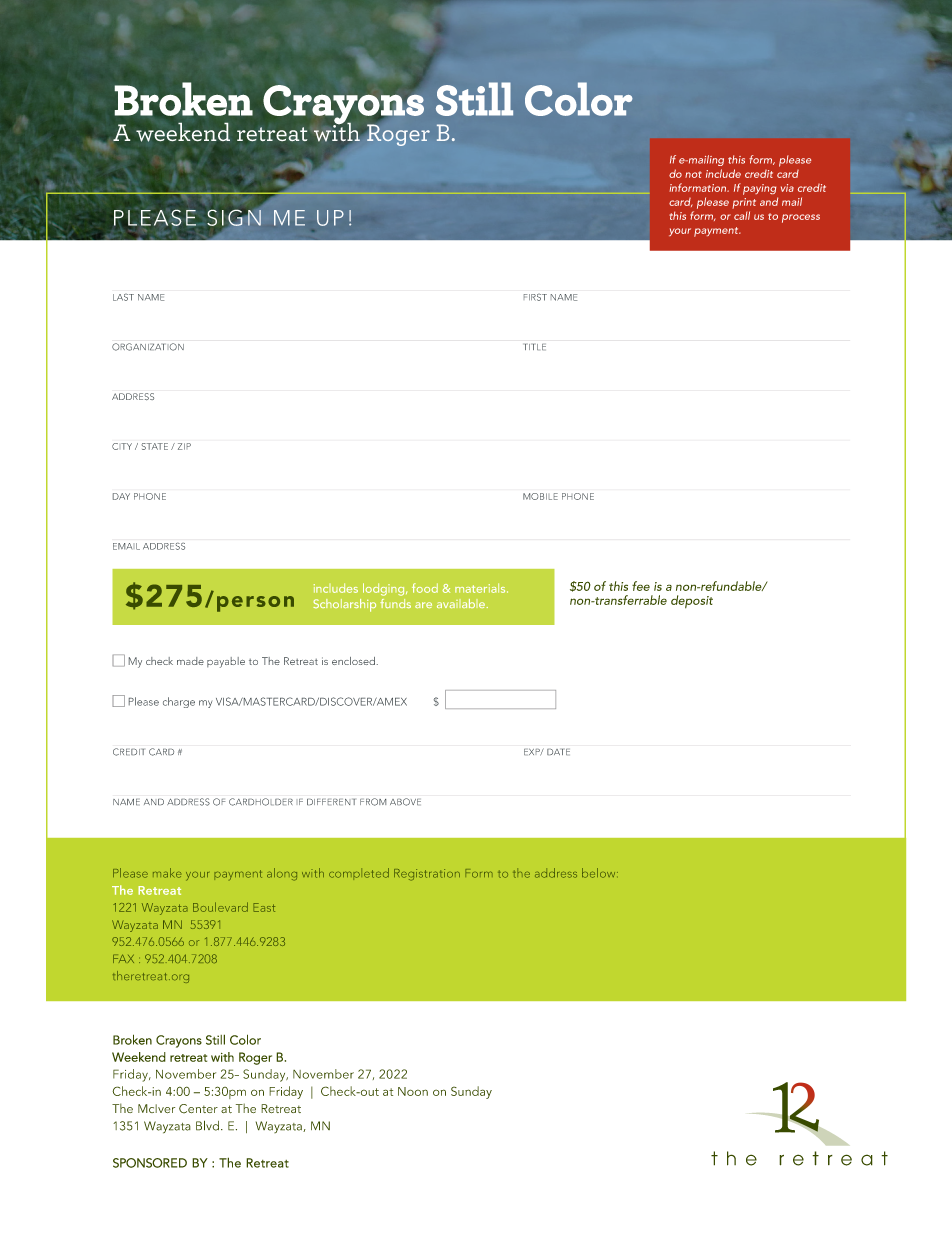  I want to click on ABOVE, so click(405, 802).
